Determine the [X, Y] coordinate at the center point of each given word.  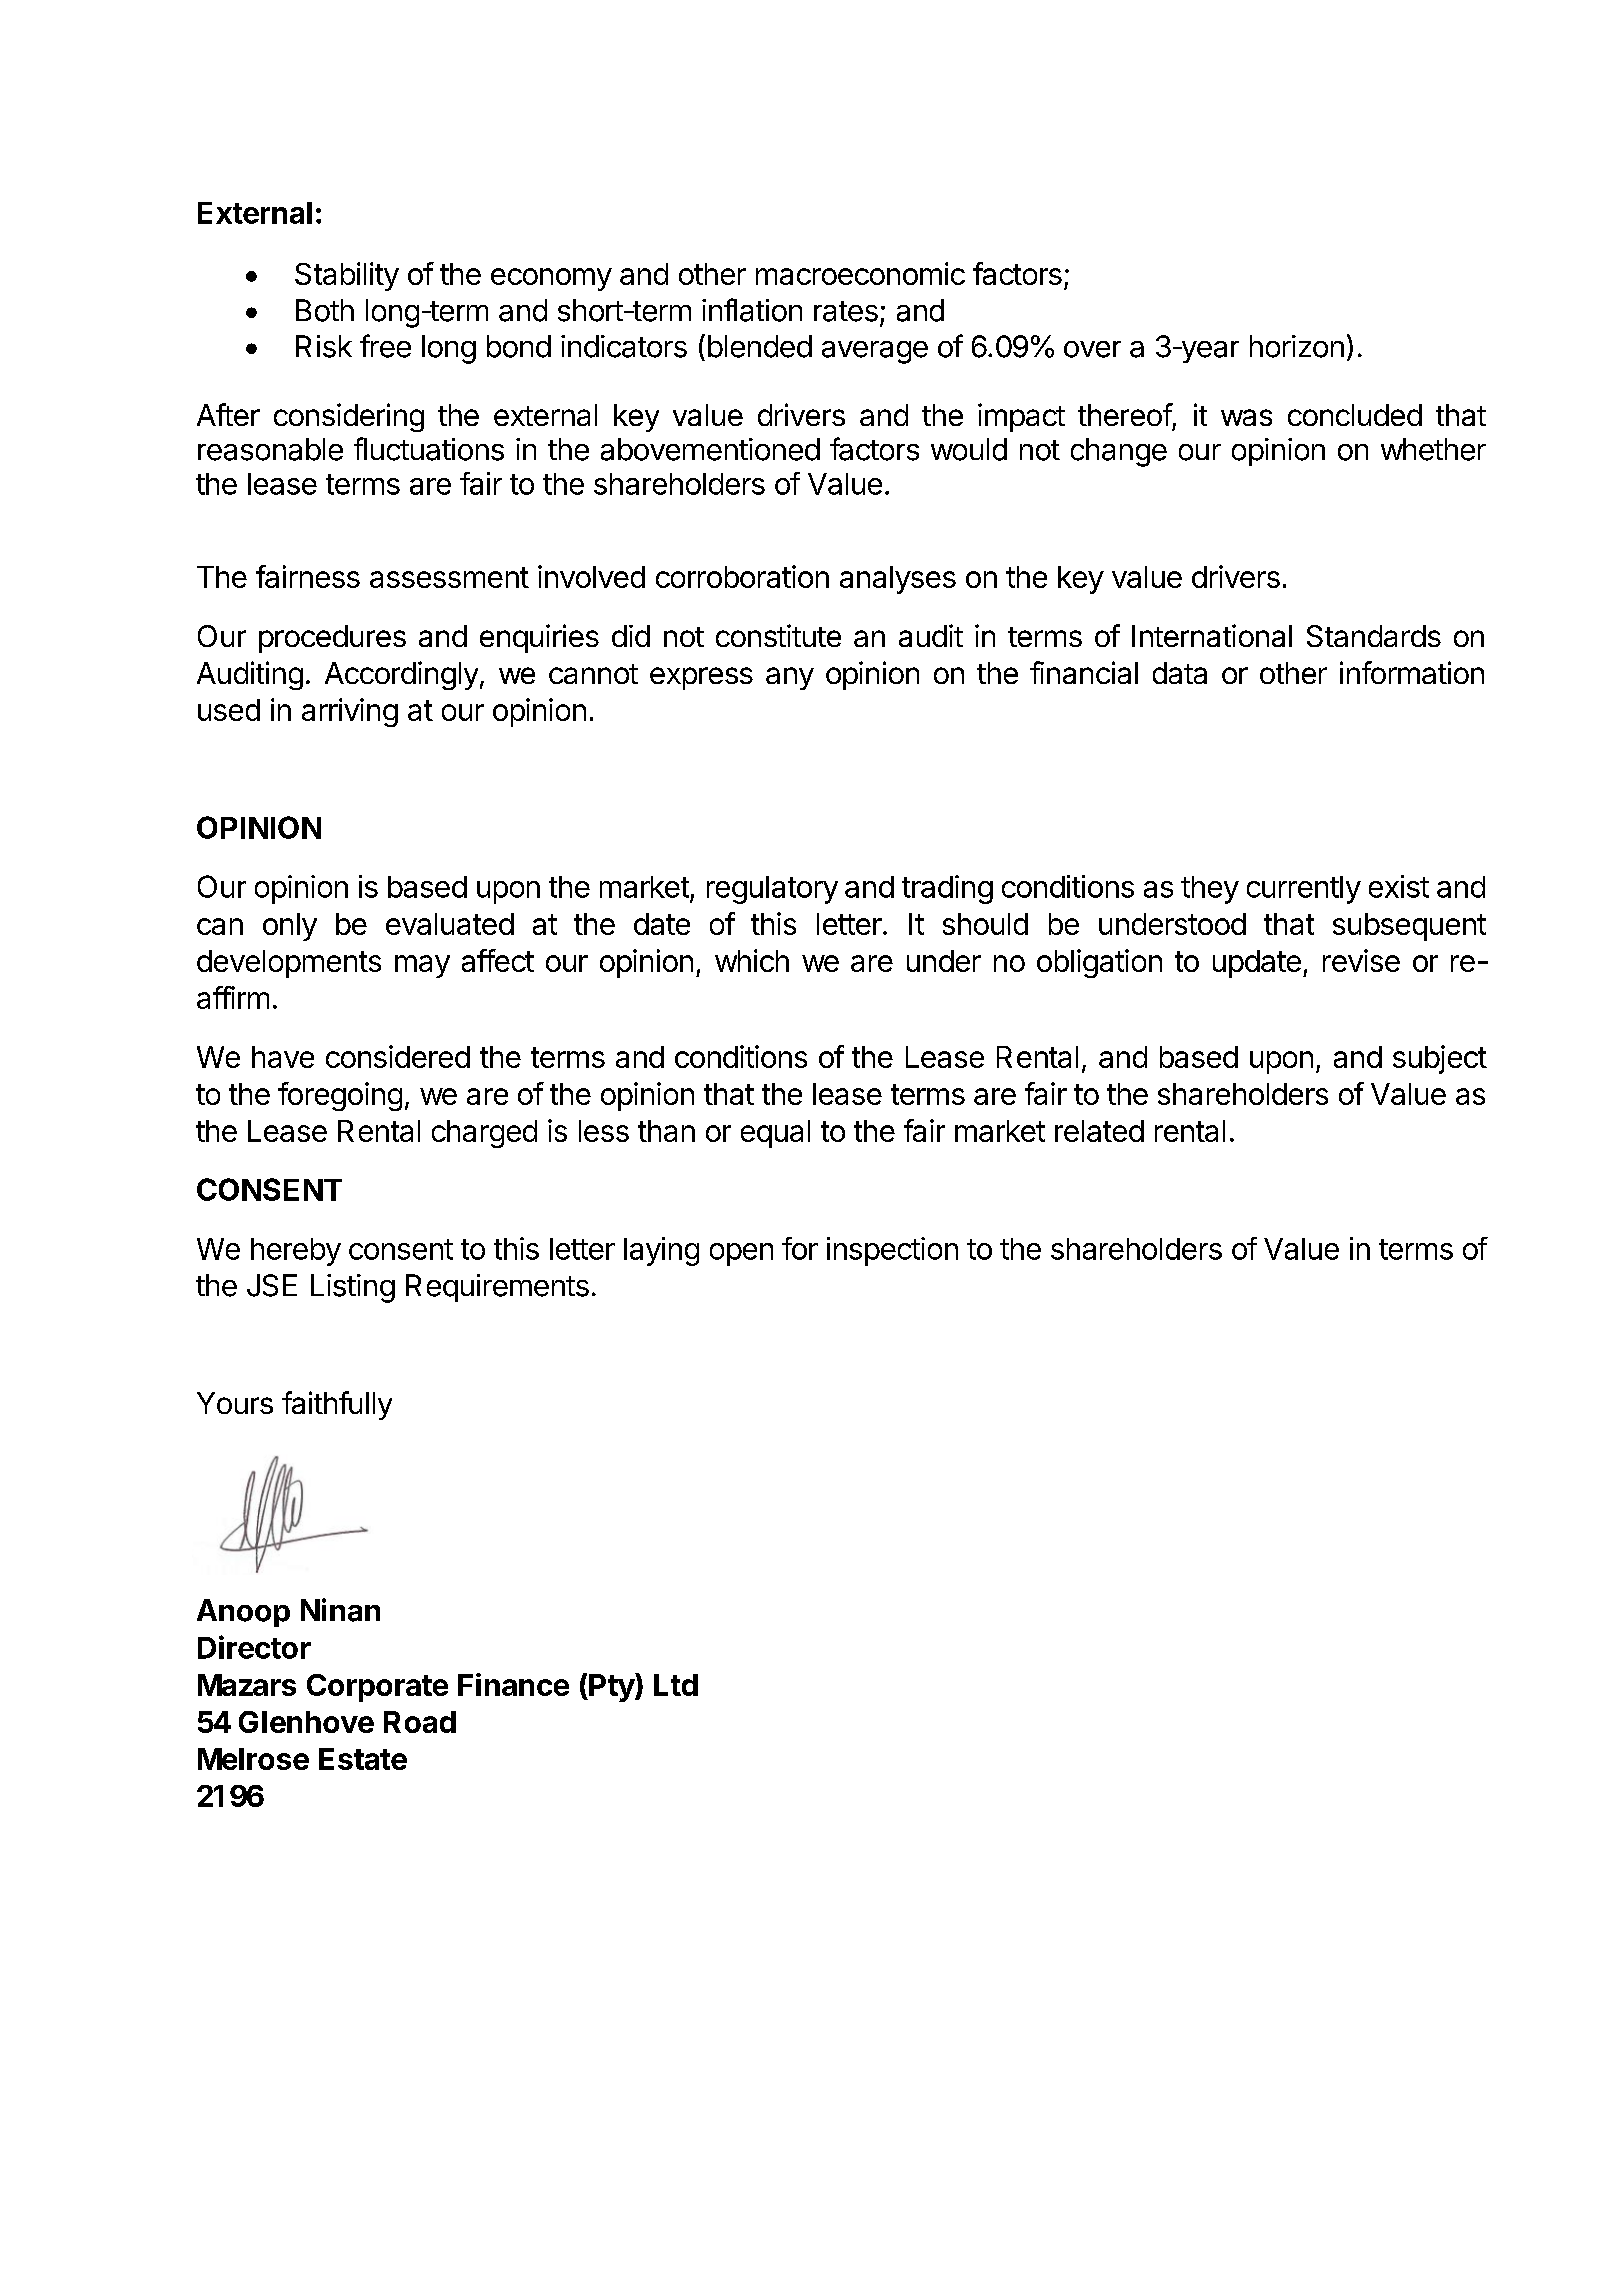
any [790, 678]
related [1099, 1131]
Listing [353, 1288]
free [385, 346]
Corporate [377, 1688]
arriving [350, 712]
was [1246, 417]
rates [846, 311]
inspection [892, 1251]
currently [1304, 890]
